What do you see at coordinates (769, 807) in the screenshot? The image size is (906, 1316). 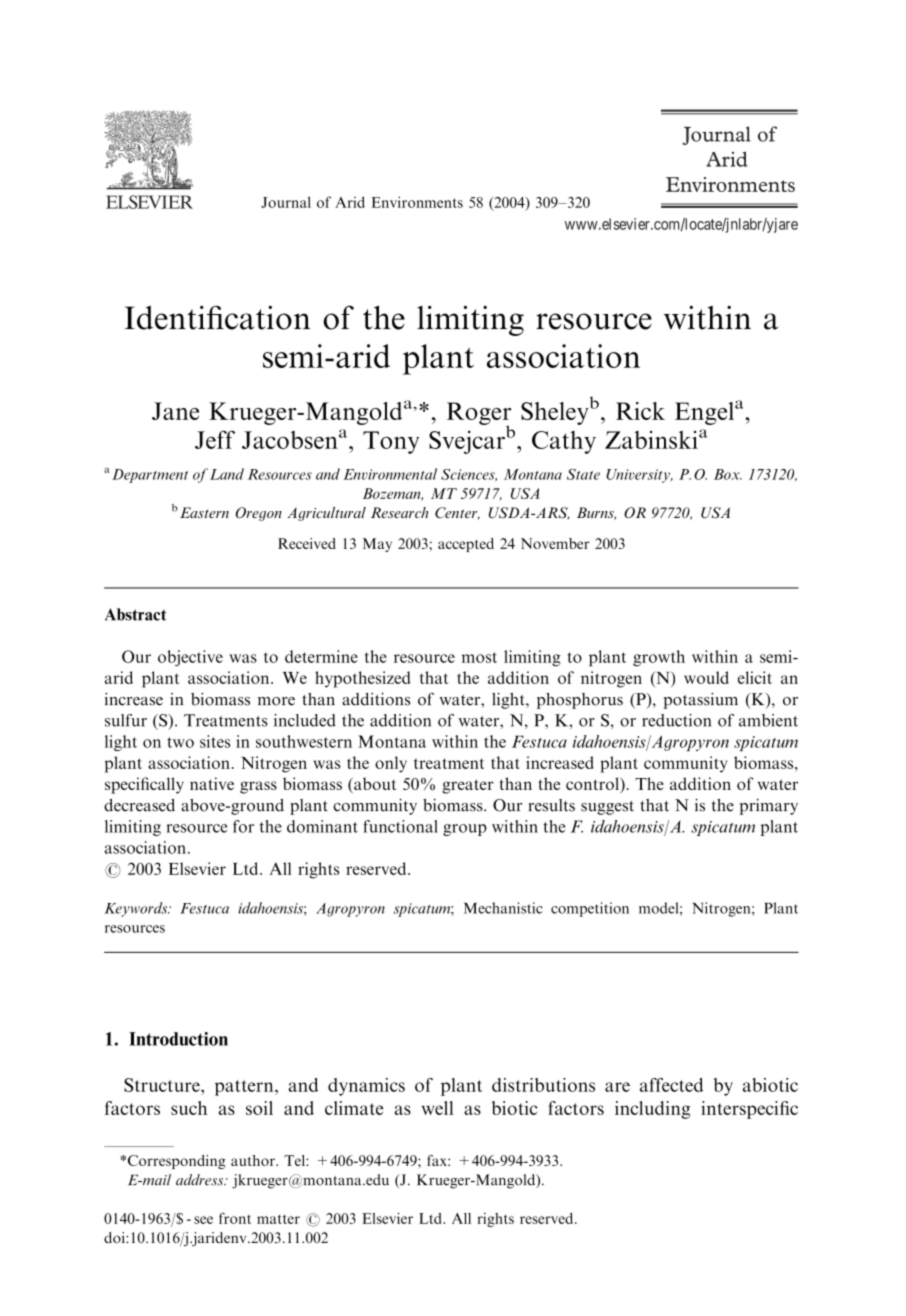 I see `primary` at bounding box center [769, 807].
